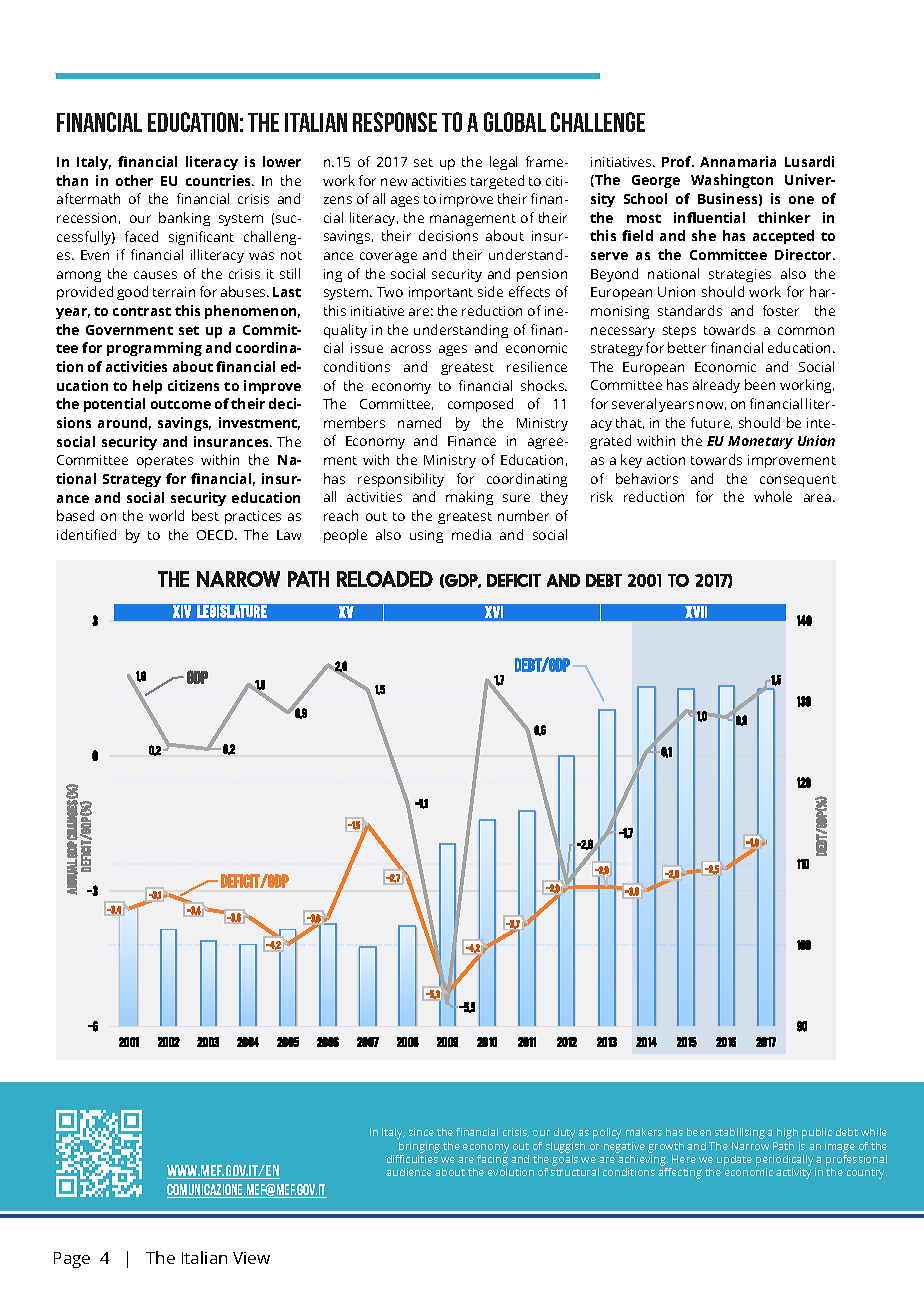  What do you see at coordinates (134, 180) in the screenshot?
I see `other` at bounding box center [134, 180].
